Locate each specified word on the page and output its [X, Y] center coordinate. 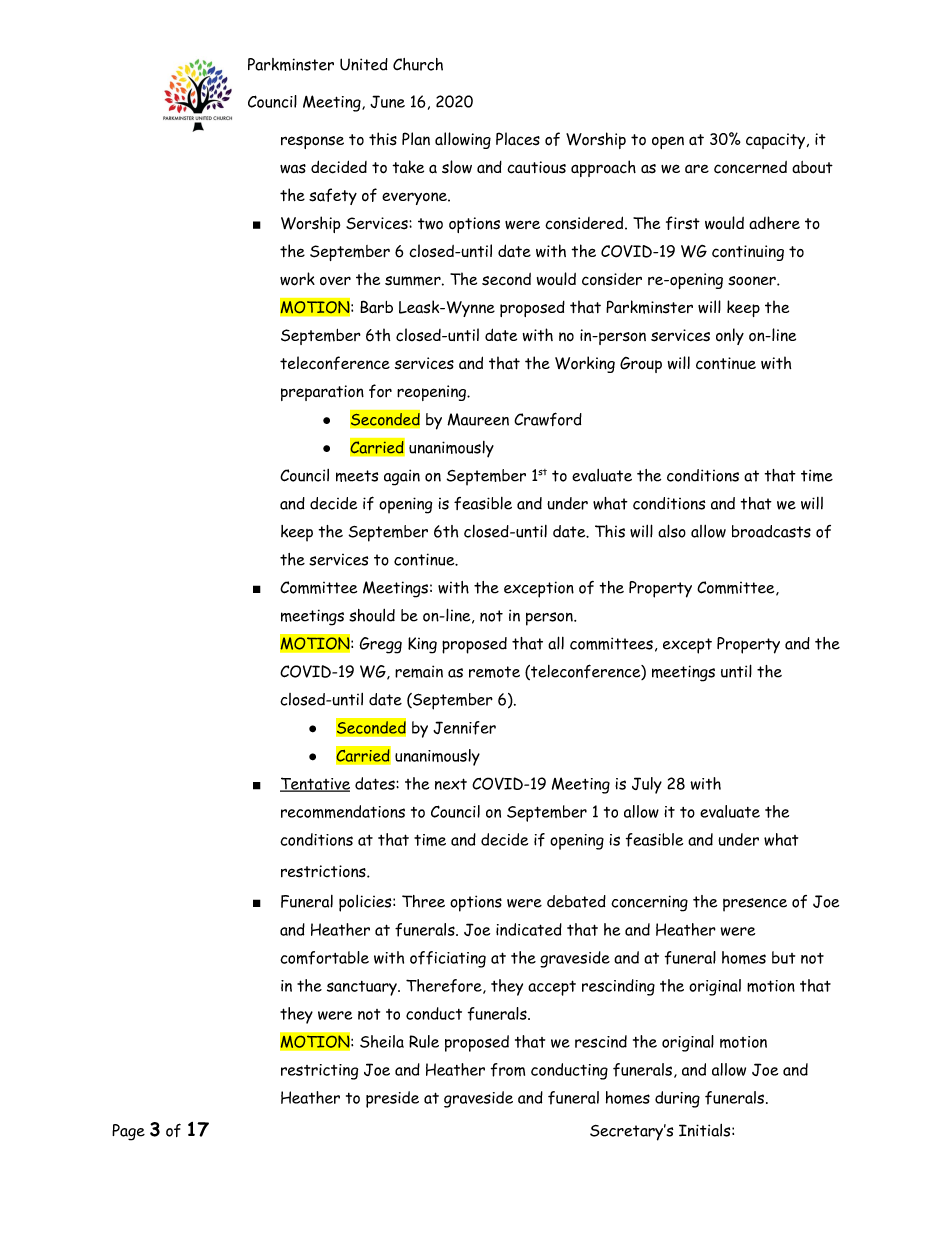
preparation [322, 393]
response [312, 142]
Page [128, 1132]
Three [423, 901]
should [372, 615]
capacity [777, 141]
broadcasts [771, 531]
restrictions [324, 871]
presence [755, 905]
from [508, 1070]
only [730, 336]
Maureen [478, 419]
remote [494, 672]
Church [418, 64]
